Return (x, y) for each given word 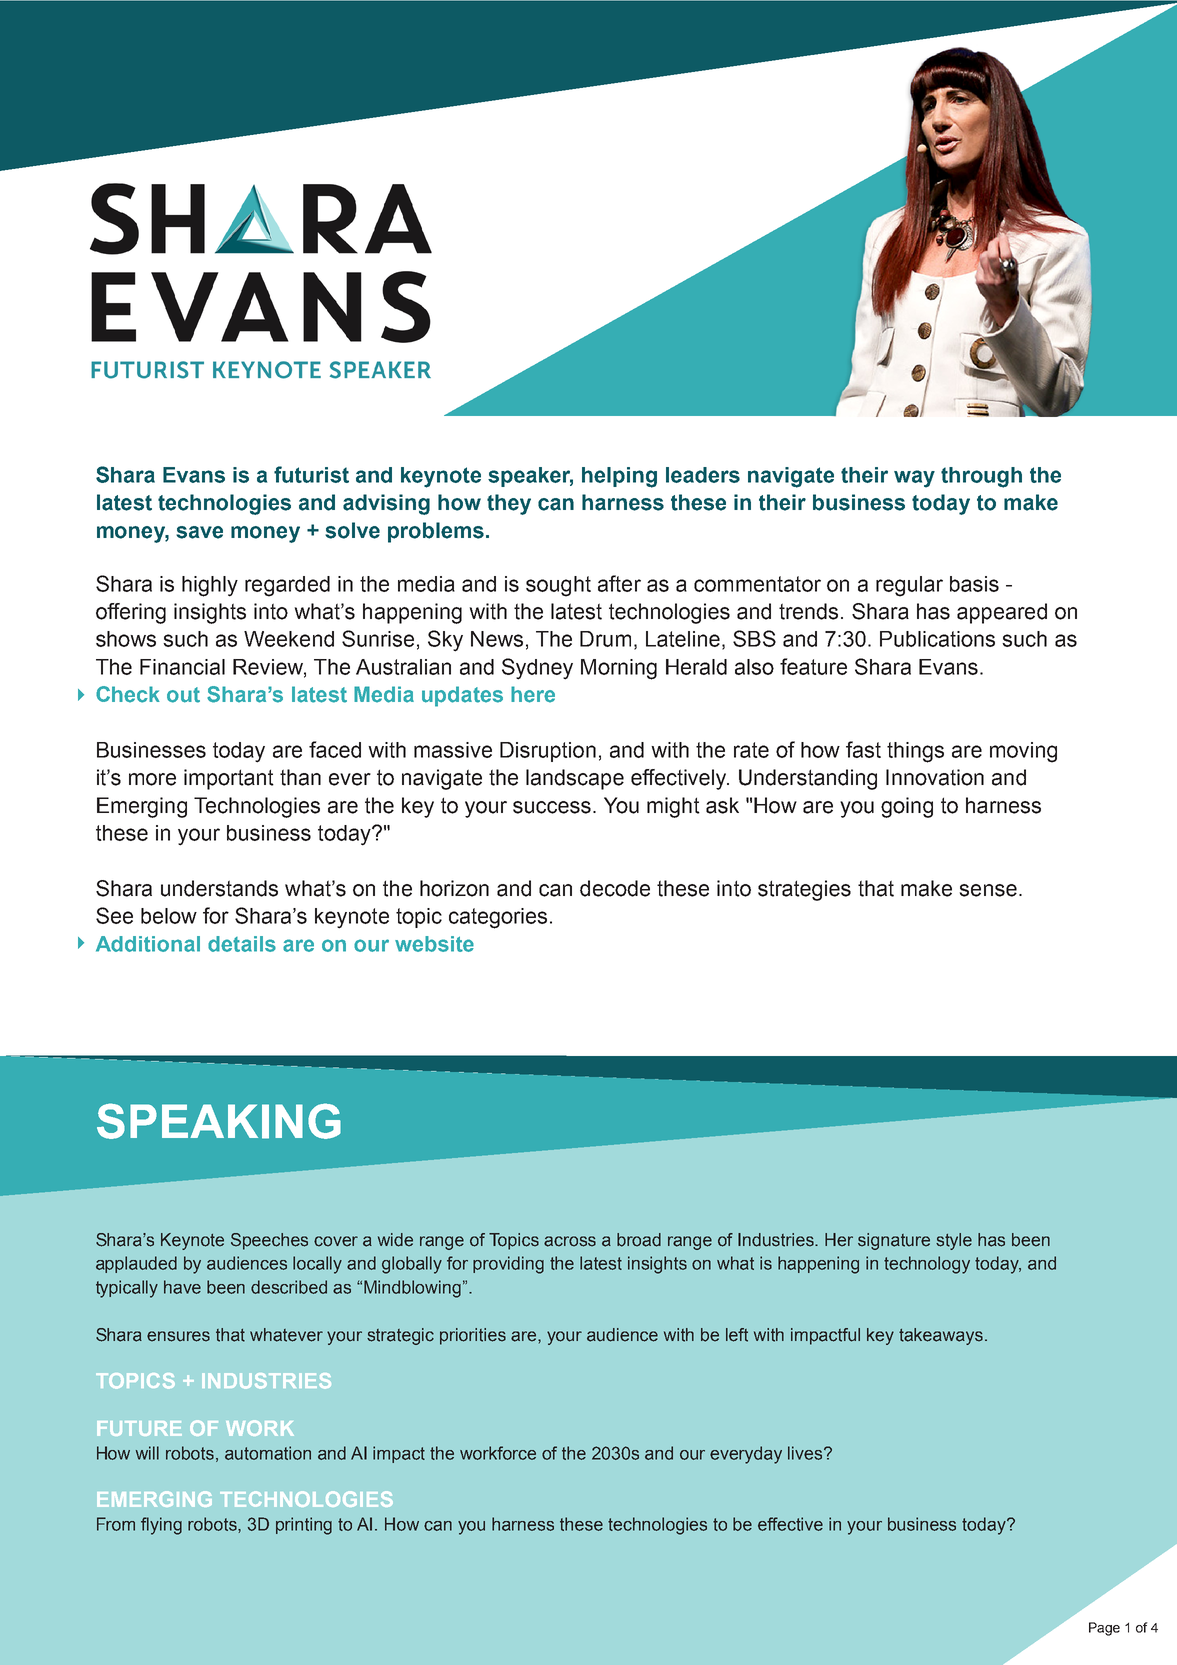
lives (806, 1453)
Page (1104, 1629)
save (199, 532)
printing (304, 1526)
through (981, 477)
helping (619, 477)
